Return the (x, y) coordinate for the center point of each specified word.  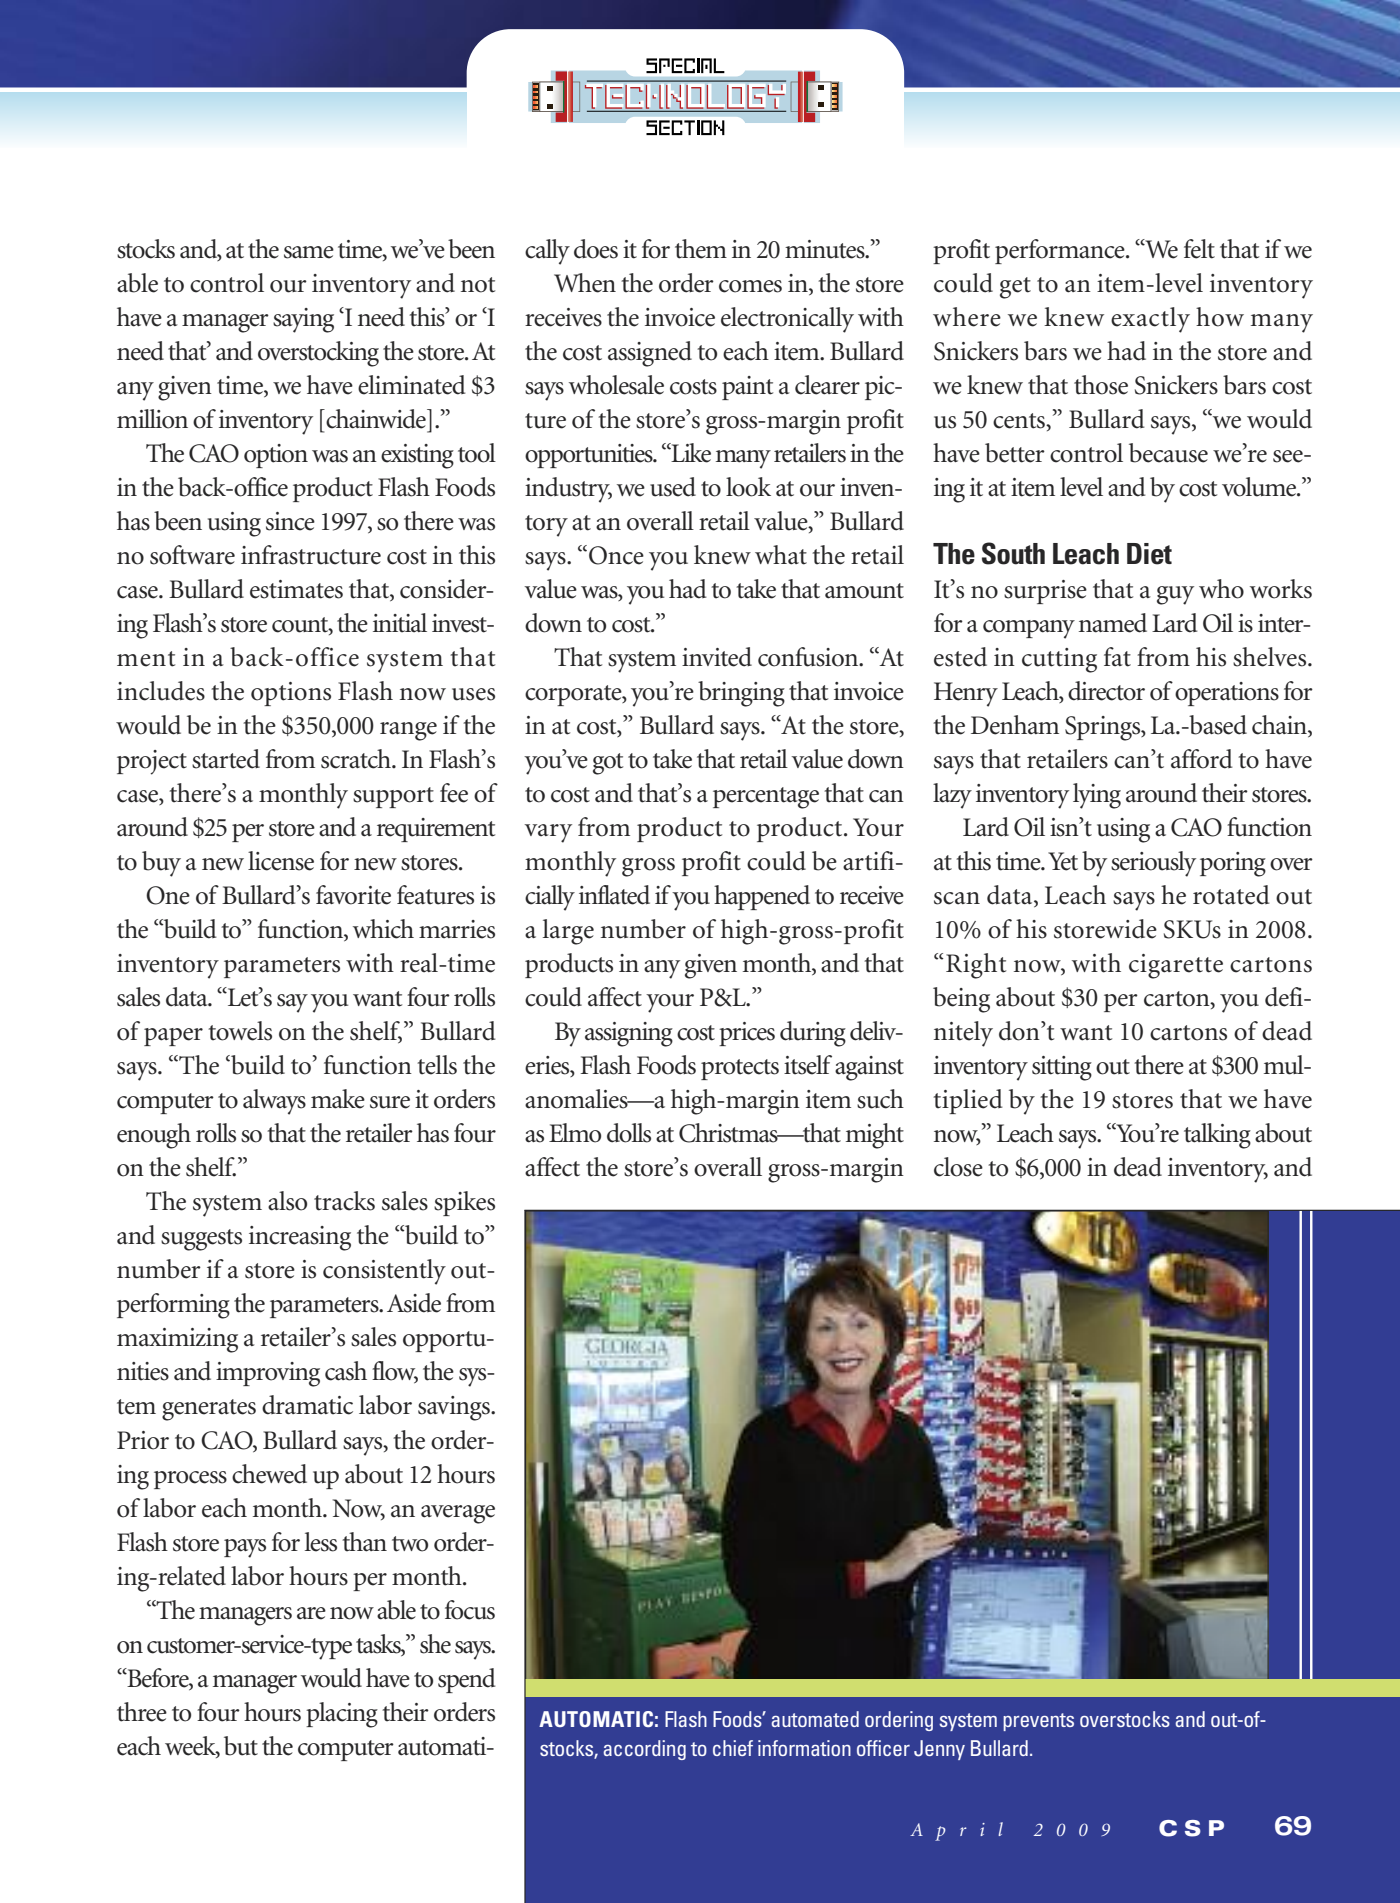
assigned (650, 354)
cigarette (1176, 966)
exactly (1150, 320)
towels (240, 1031)
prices (747, 1034)
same (309, 252)
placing (342, 1715)
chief (733, 1748)
